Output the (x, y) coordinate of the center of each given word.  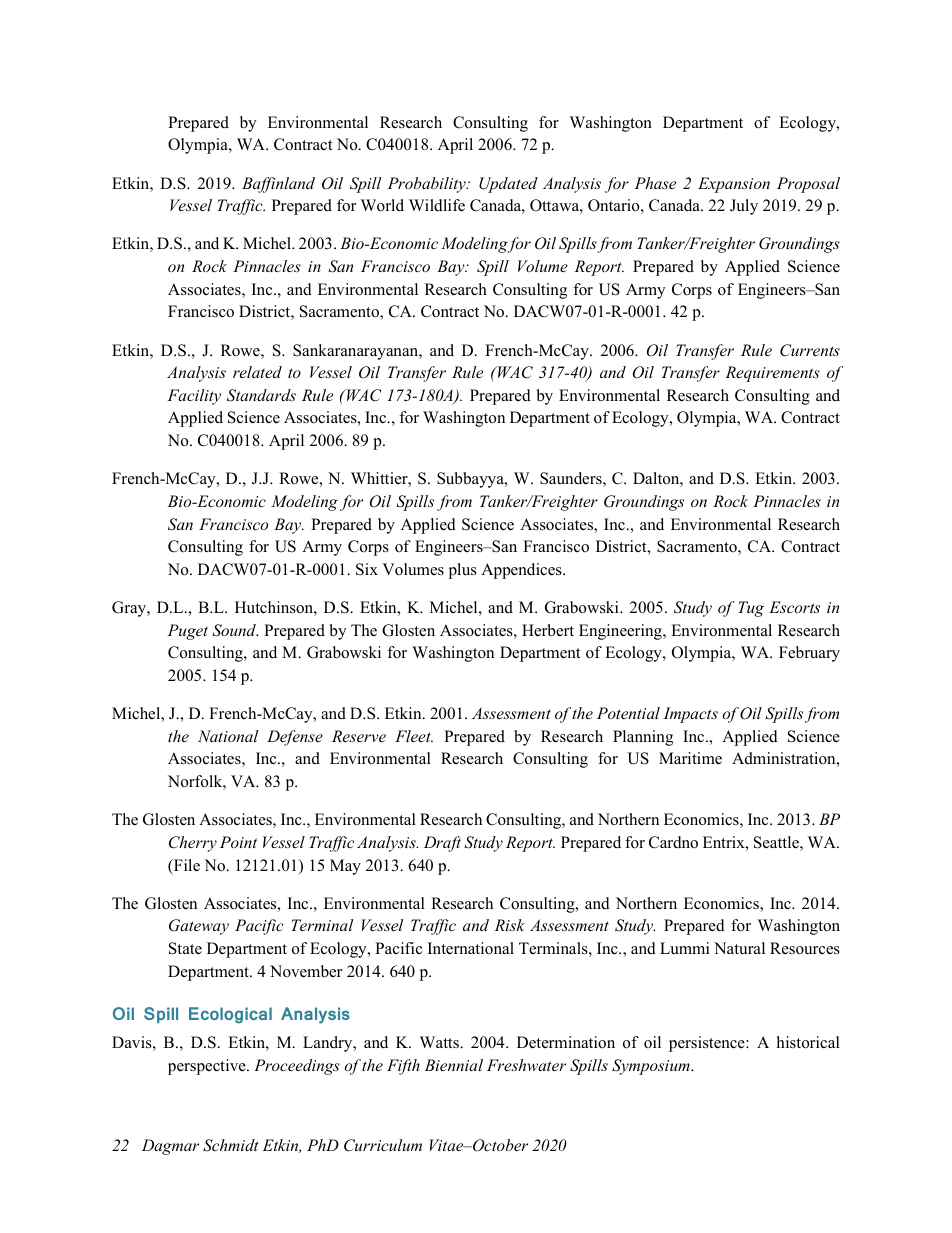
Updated (508, 185)
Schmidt (231, 1145)
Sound (235, 630)
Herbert (548, 630)
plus (463, 571)
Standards (261, 395)
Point (238, 842)
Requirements (772, 374)
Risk (509, 925)
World (382, 205)
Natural (739, 948)
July (744, 207)
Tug (751, 609)
